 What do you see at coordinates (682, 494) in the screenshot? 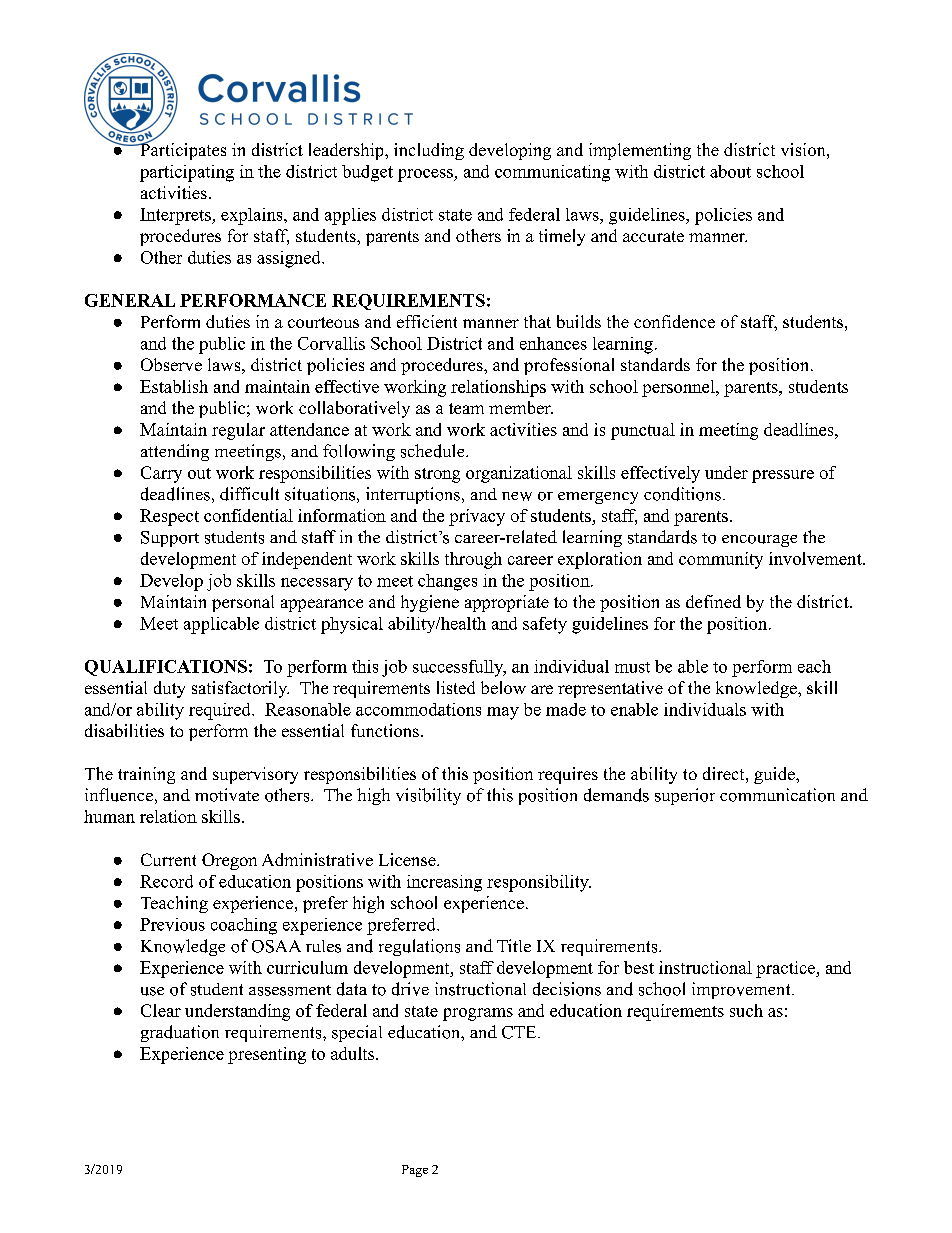
I see `conditions` at bounding box center [682, 494].
